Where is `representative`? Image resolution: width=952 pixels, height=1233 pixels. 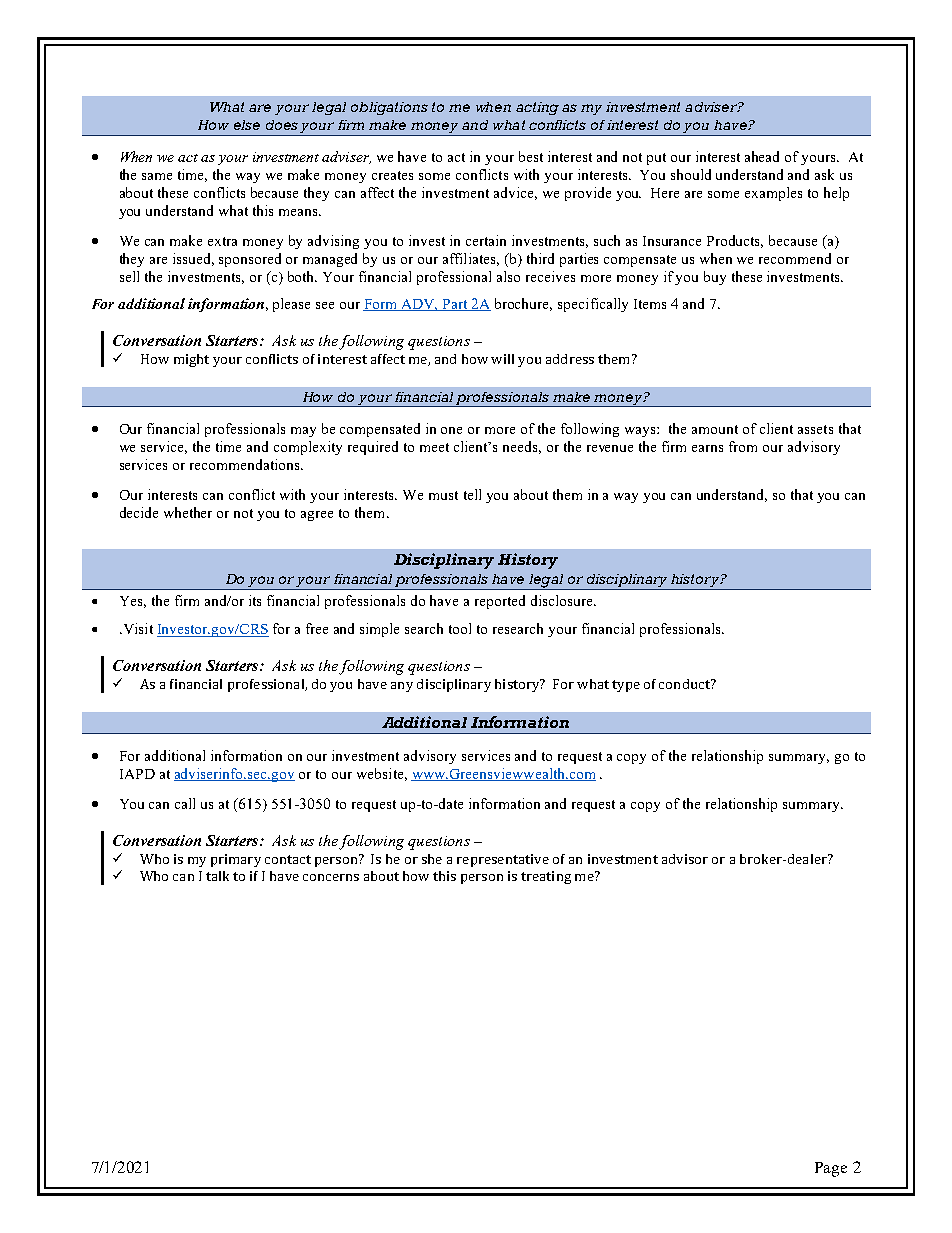
representative is located at coordinates (503, 860).
